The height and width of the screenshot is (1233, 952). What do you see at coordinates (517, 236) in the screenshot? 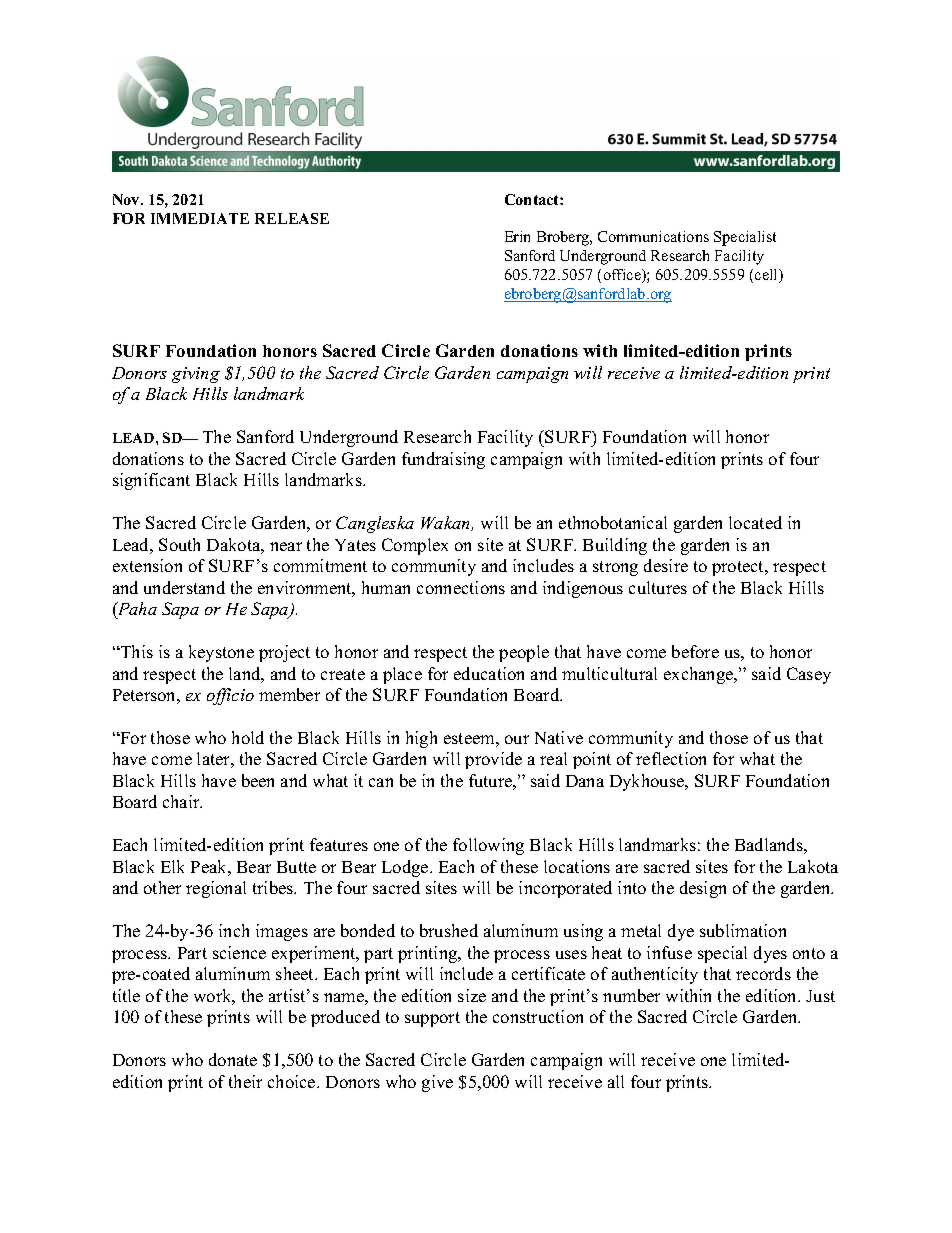
I see `Erin` at bounding box center [517, 236].
